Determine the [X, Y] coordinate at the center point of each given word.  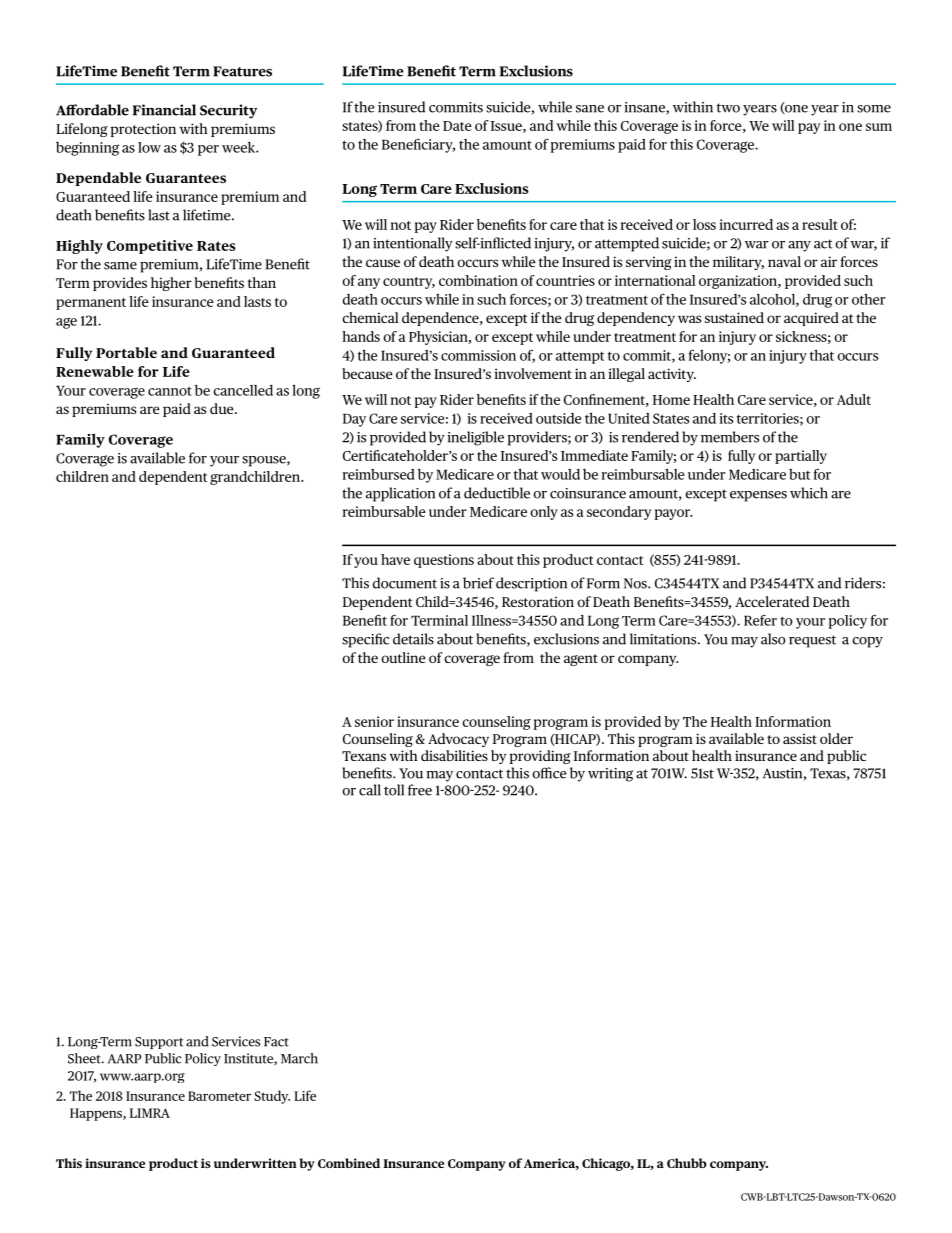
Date [457, 126]
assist [800, 738]
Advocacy [458, 740]
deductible [497, 493]
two [728, 108]
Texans [364, 756]
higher [171, 284]
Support [159, 1043]
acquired [811, 319]
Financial [164, 110]
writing [610, 775]
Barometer [219, 1096]
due [223, 408]
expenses [758, 496]
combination [478, 280]
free [420, 790]
